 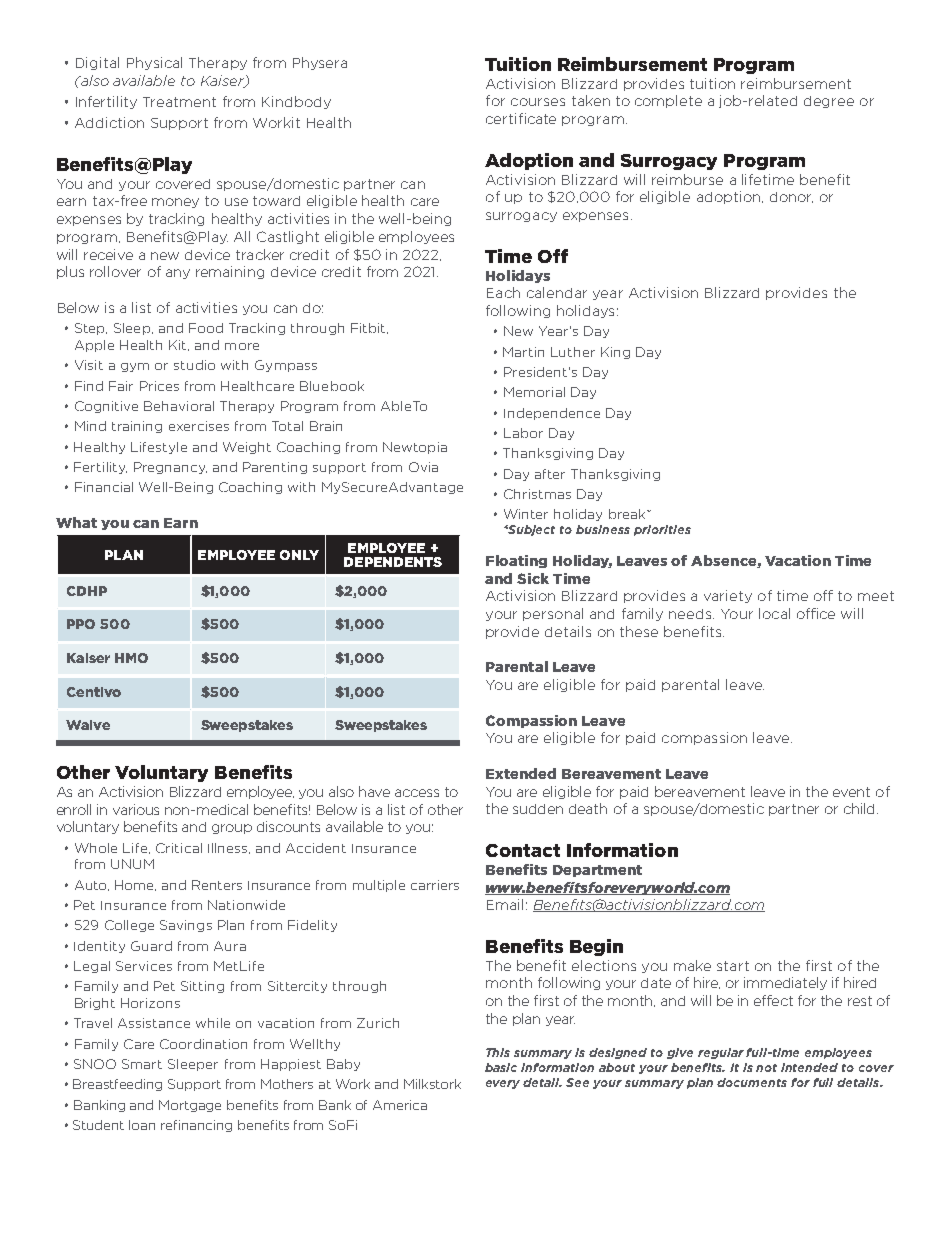 What do you see at coordinates (190, 1106) in the document?
I see `Mortgage` at bounding box center [190, 1106].
